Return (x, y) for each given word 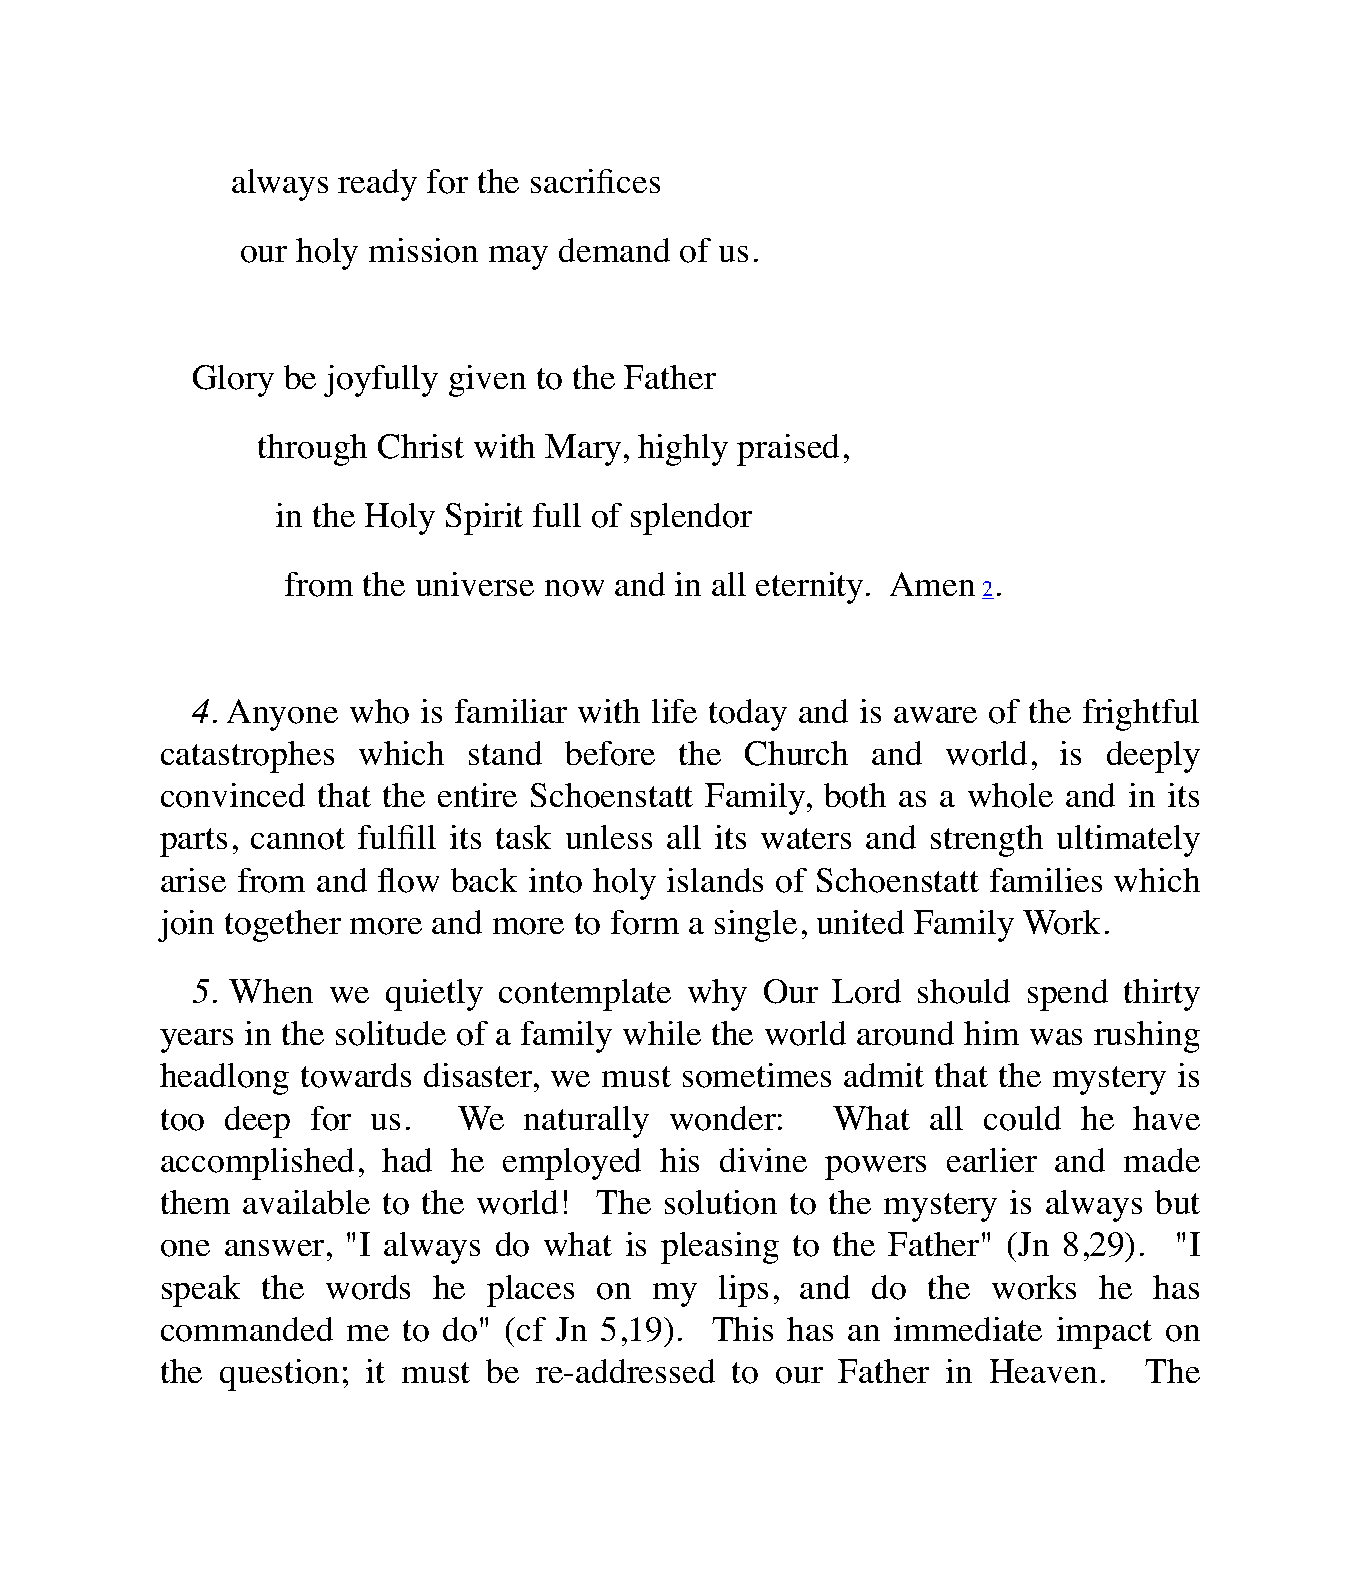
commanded (247, 1329)
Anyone (282, 715)
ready (377, 185)
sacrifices (595, 181)
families (1046, 880)
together (283, 926)
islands (715, 880)
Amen (932, 584)
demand (614, 250)
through (312, 450)
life (674, 711)
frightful (1141, 715)
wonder (723, 1118)
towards (356, 1075)
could (1022, 1118)
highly (683, 450)
